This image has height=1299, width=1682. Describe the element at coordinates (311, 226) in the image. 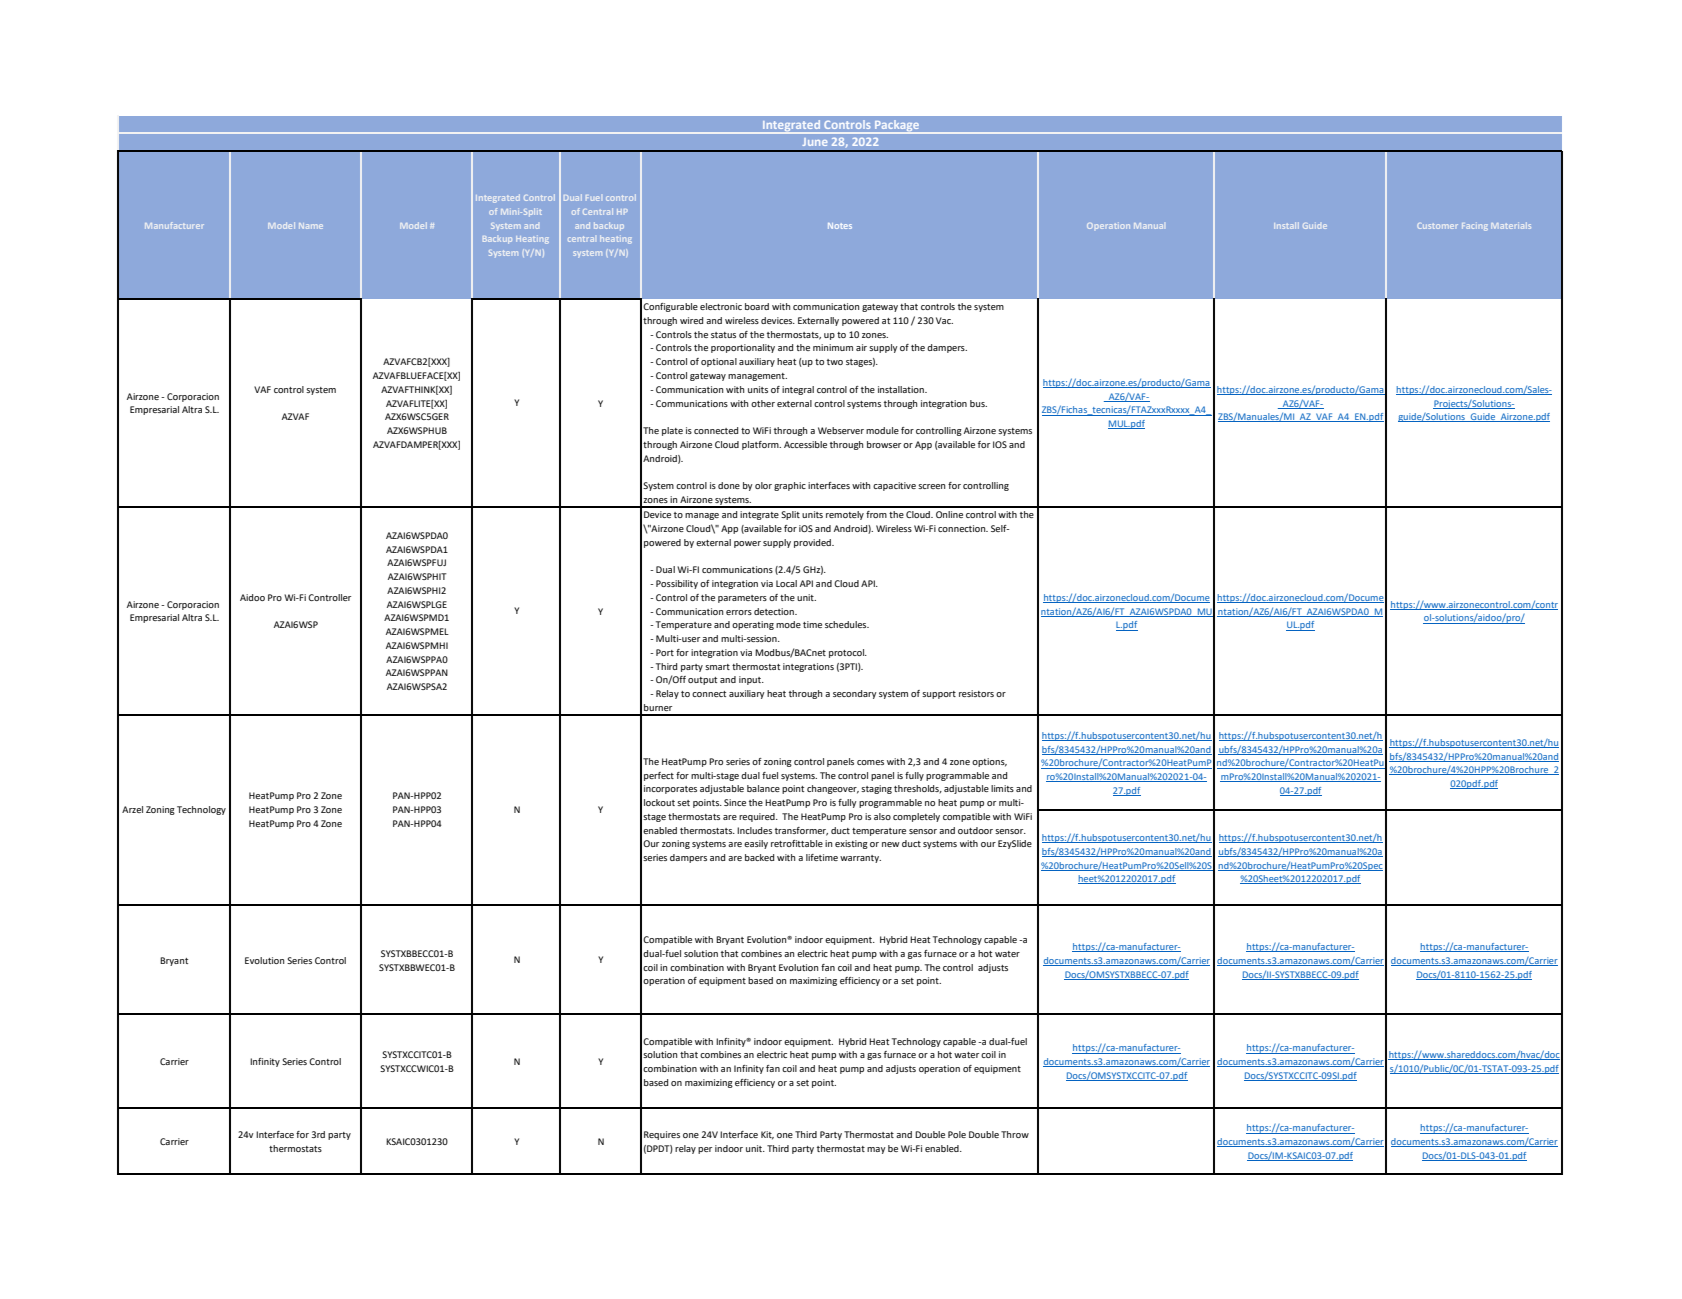

I see `Name` at that location.
